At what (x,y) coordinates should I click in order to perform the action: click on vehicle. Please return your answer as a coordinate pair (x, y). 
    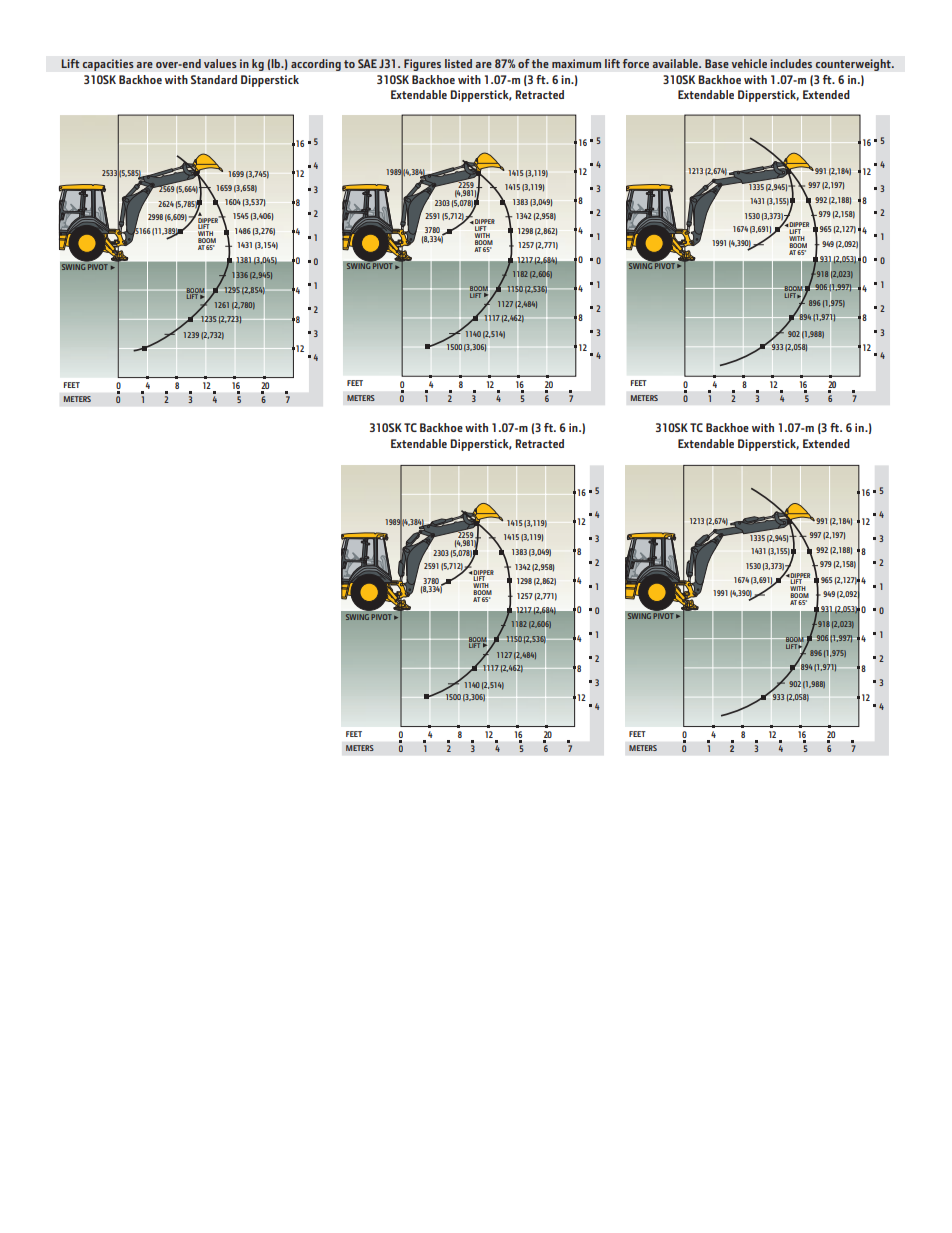
    Looking at the image, I should click on (749, 63).
